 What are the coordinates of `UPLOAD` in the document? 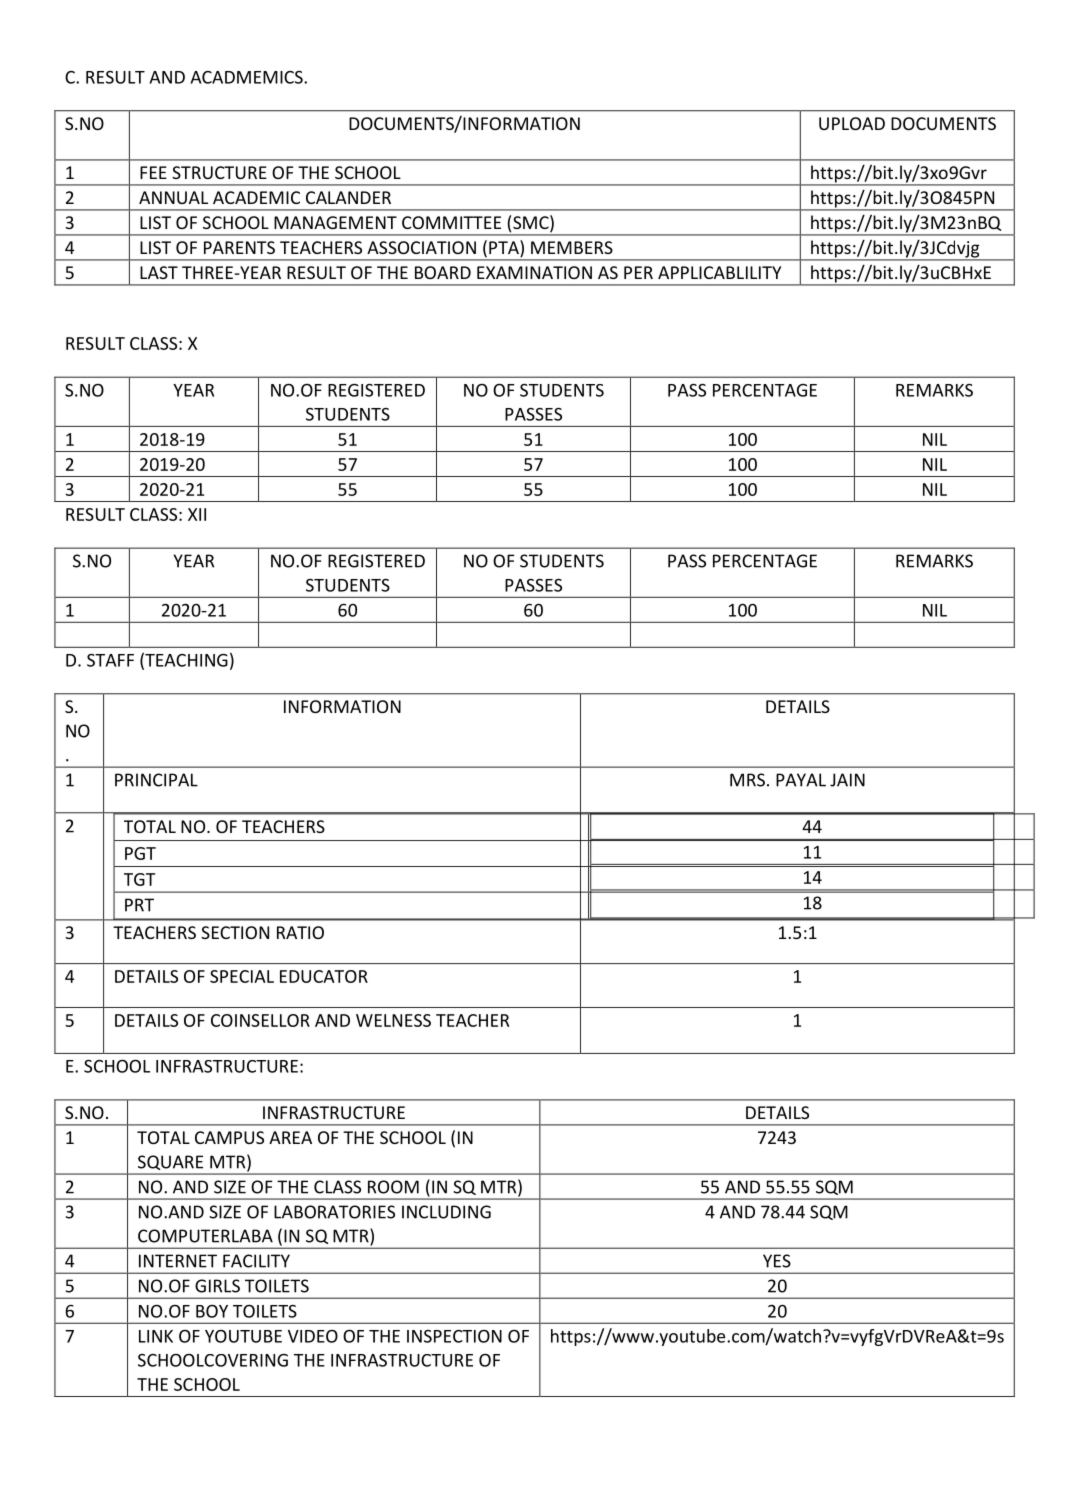 It's located at (852, 123).
